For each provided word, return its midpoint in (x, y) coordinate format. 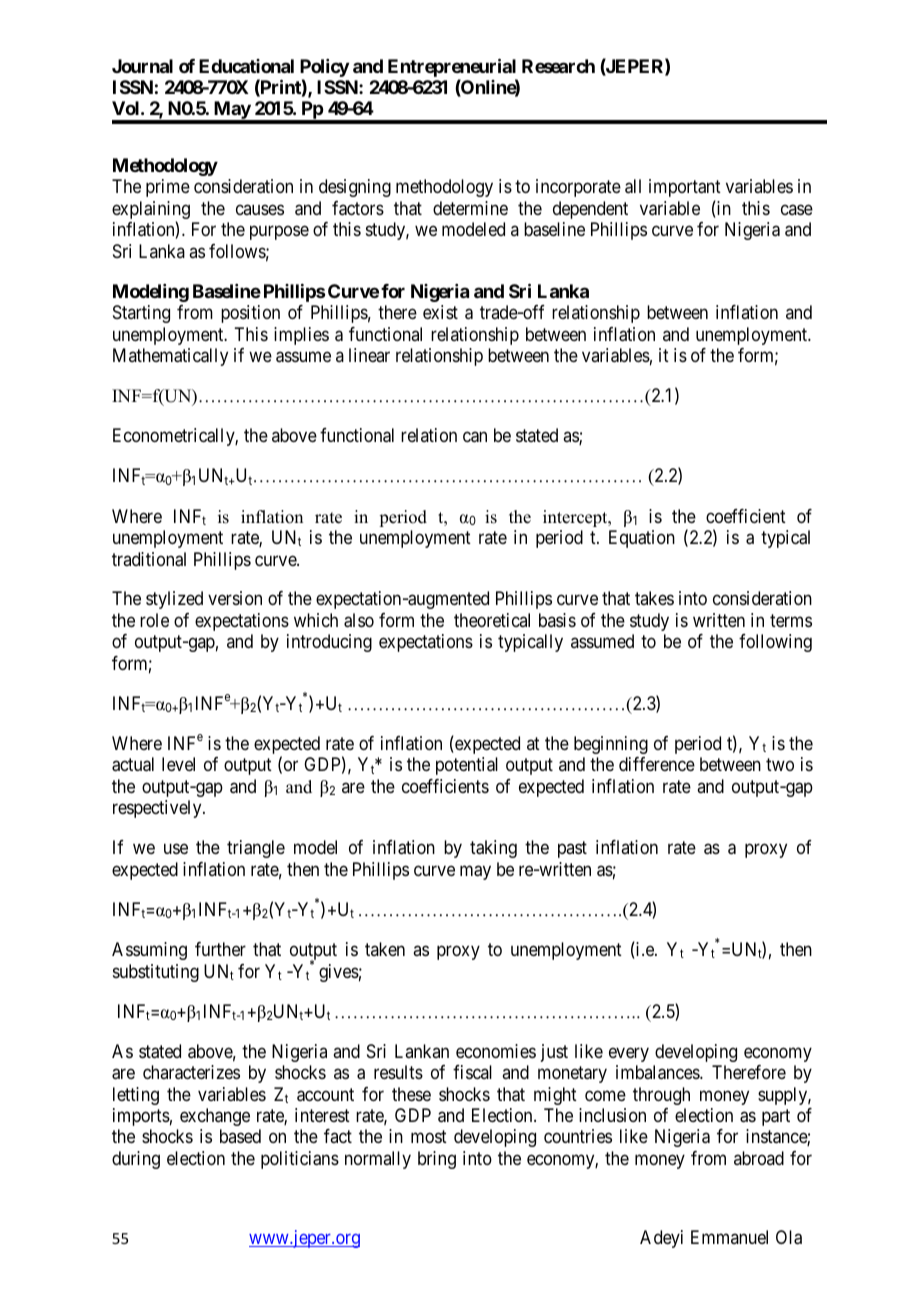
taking (493, 849)
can (475, 437)
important (685, 188)
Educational (246, 66)
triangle (256, 849)
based (240, 1136)
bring (437, 1160)
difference (657, 764)
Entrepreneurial (452, 67)
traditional (149, 559)
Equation (642, 539)
